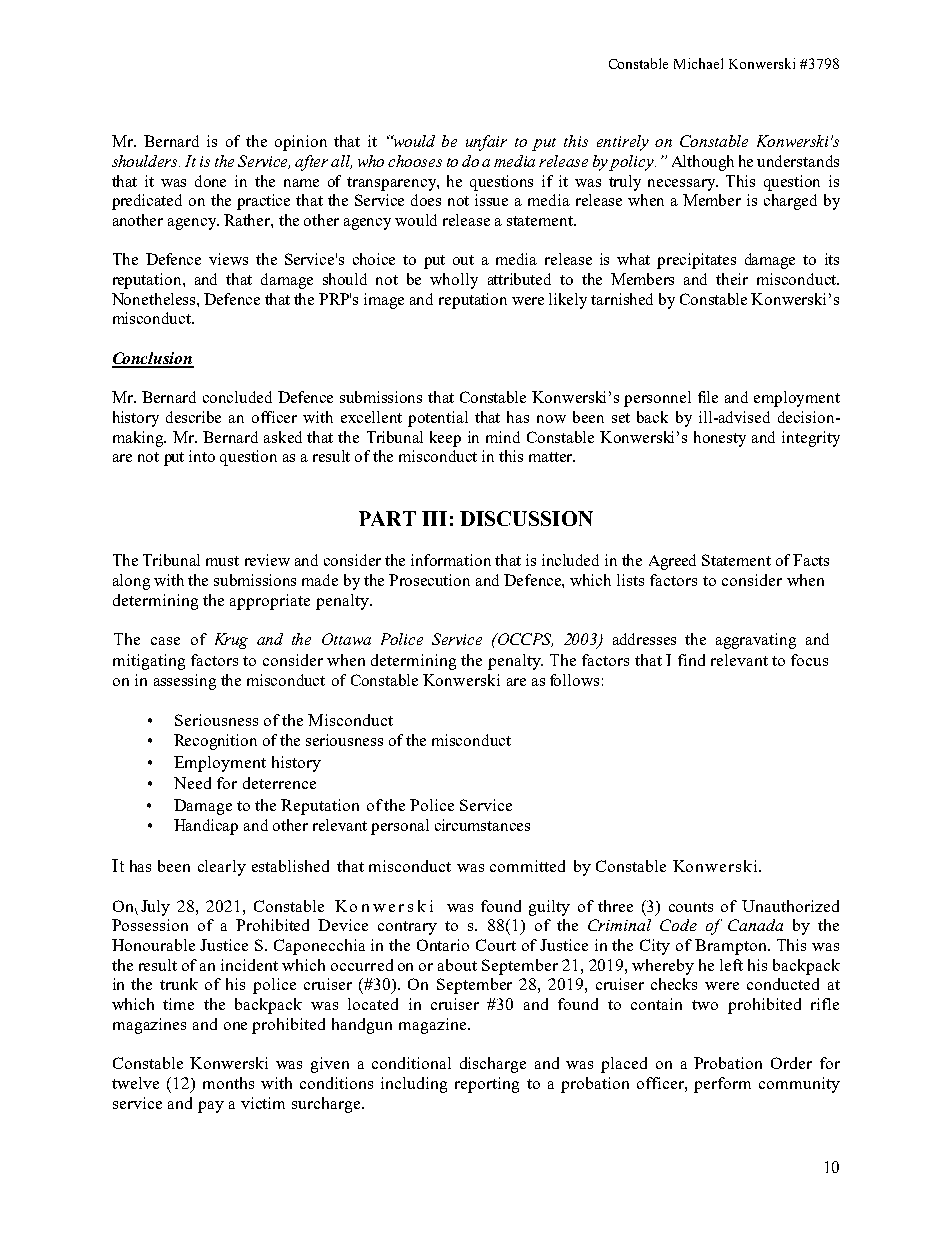 The image size is (952, 1233). What do you see at coordinates (222, 561) in the screenshot?
I see `must` at bounding box center [222, 561].
